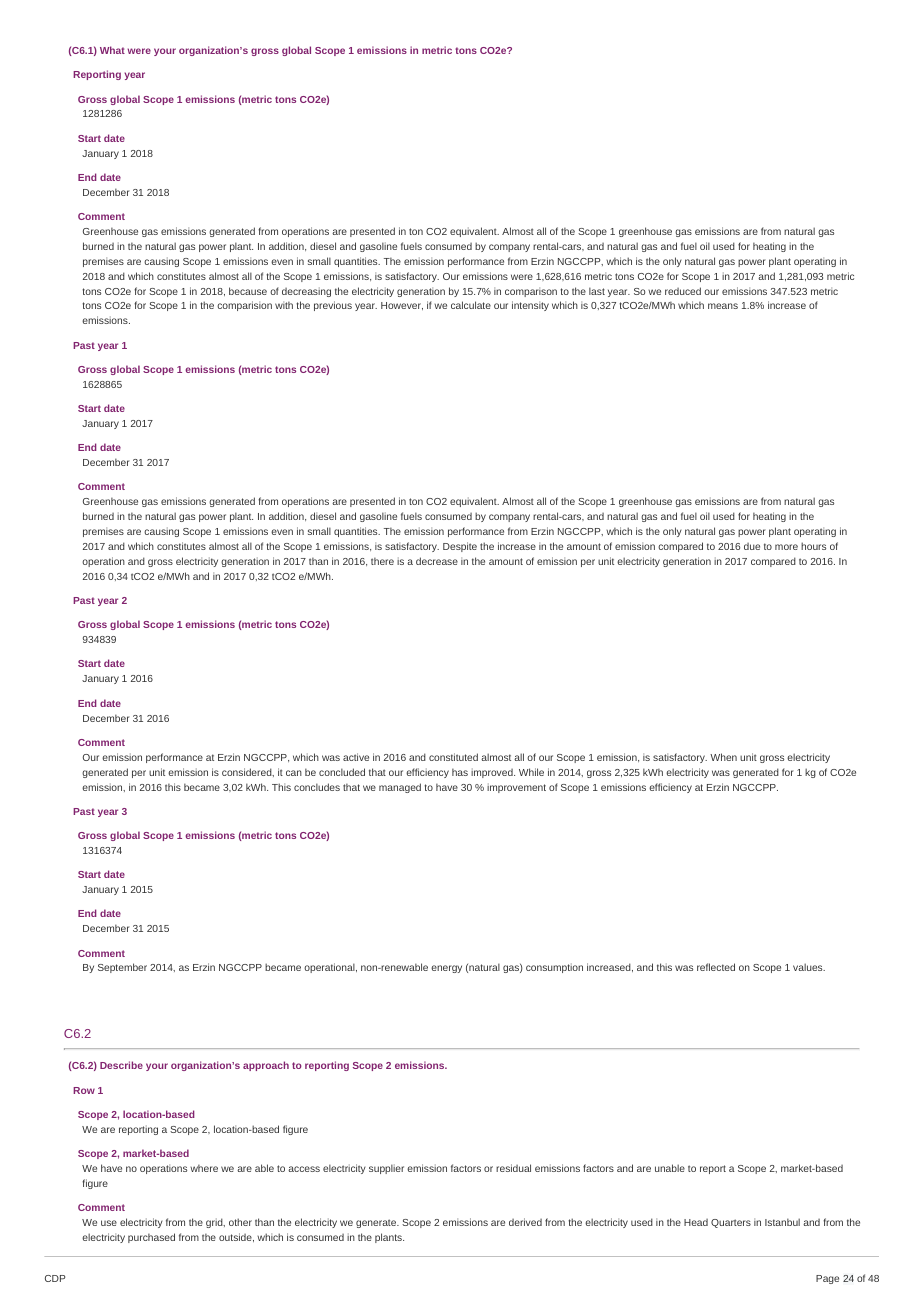 This screenshot has height=1308, width=924. What do you see at coordinates (716, 967) in the screenshot?
I see `reflected` at bounding box center [716, 967].
